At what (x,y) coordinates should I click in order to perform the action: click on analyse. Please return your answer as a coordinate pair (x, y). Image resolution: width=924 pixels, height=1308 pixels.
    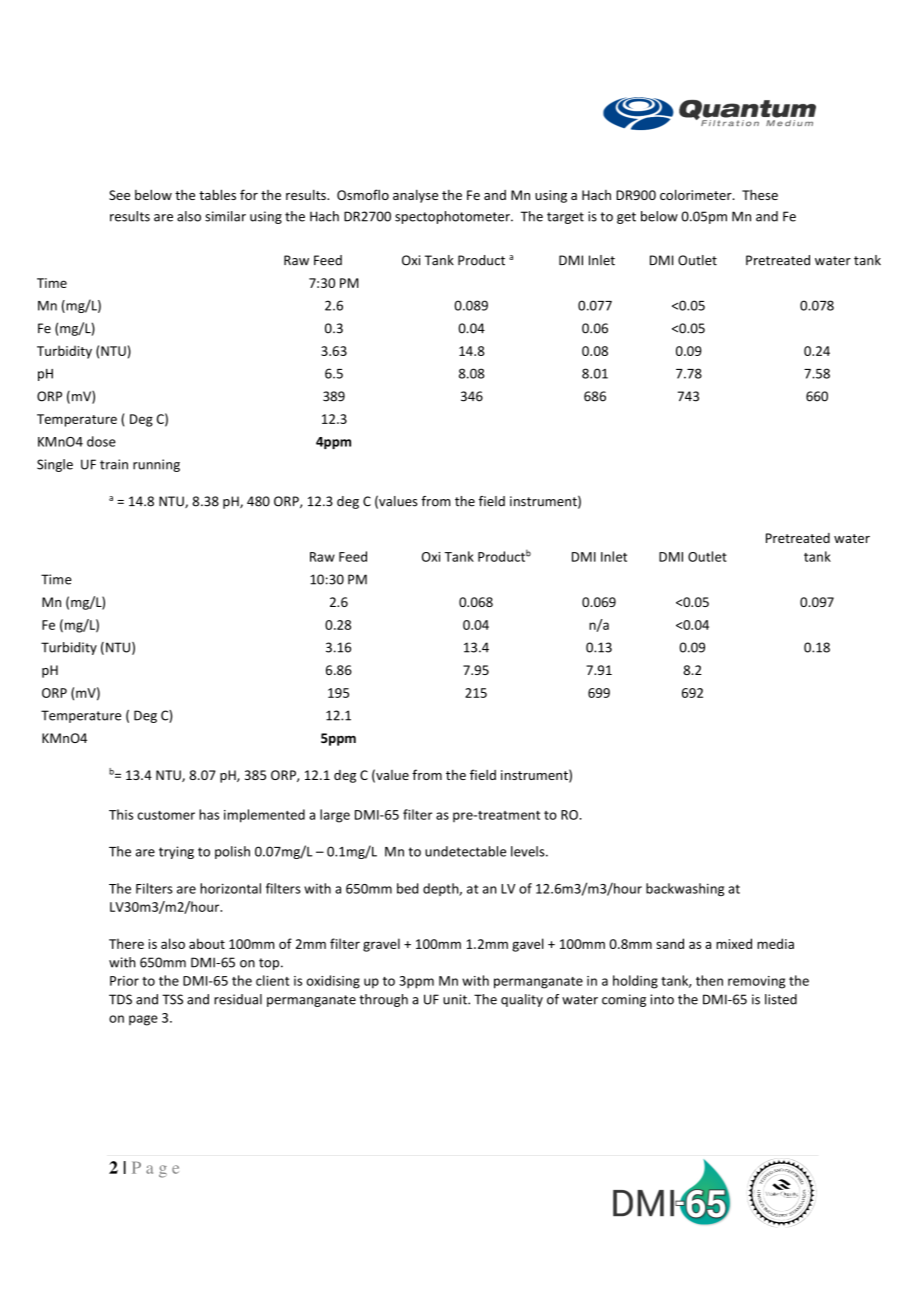
    Looking at the image, I should click on (415, 196).
